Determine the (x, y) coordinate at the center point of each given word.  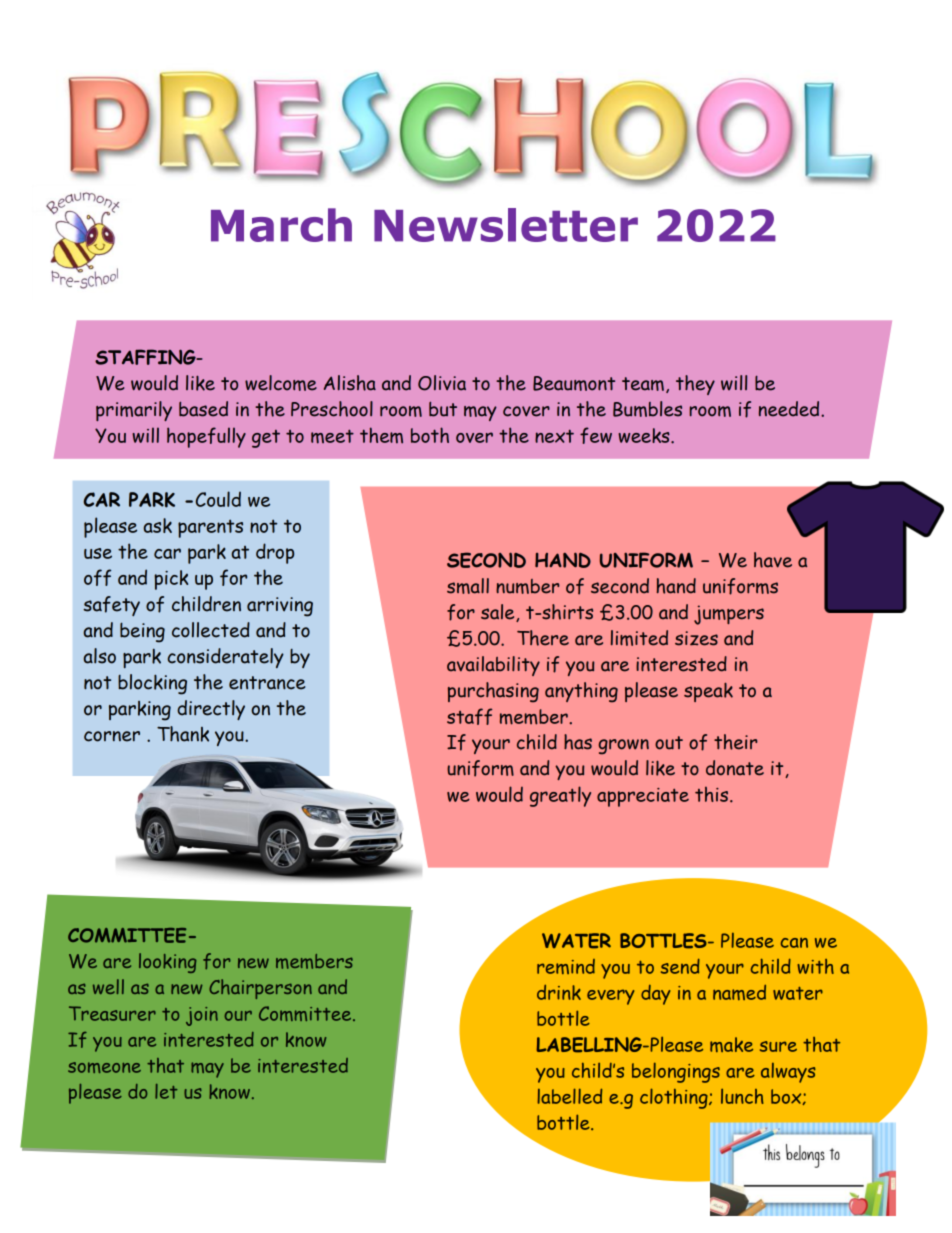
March (281, 225)
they (695, 385)
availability (493, 666)
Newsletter (506, 225)
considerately (226, 658)
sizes (696, 638)
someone (104, 1067)
